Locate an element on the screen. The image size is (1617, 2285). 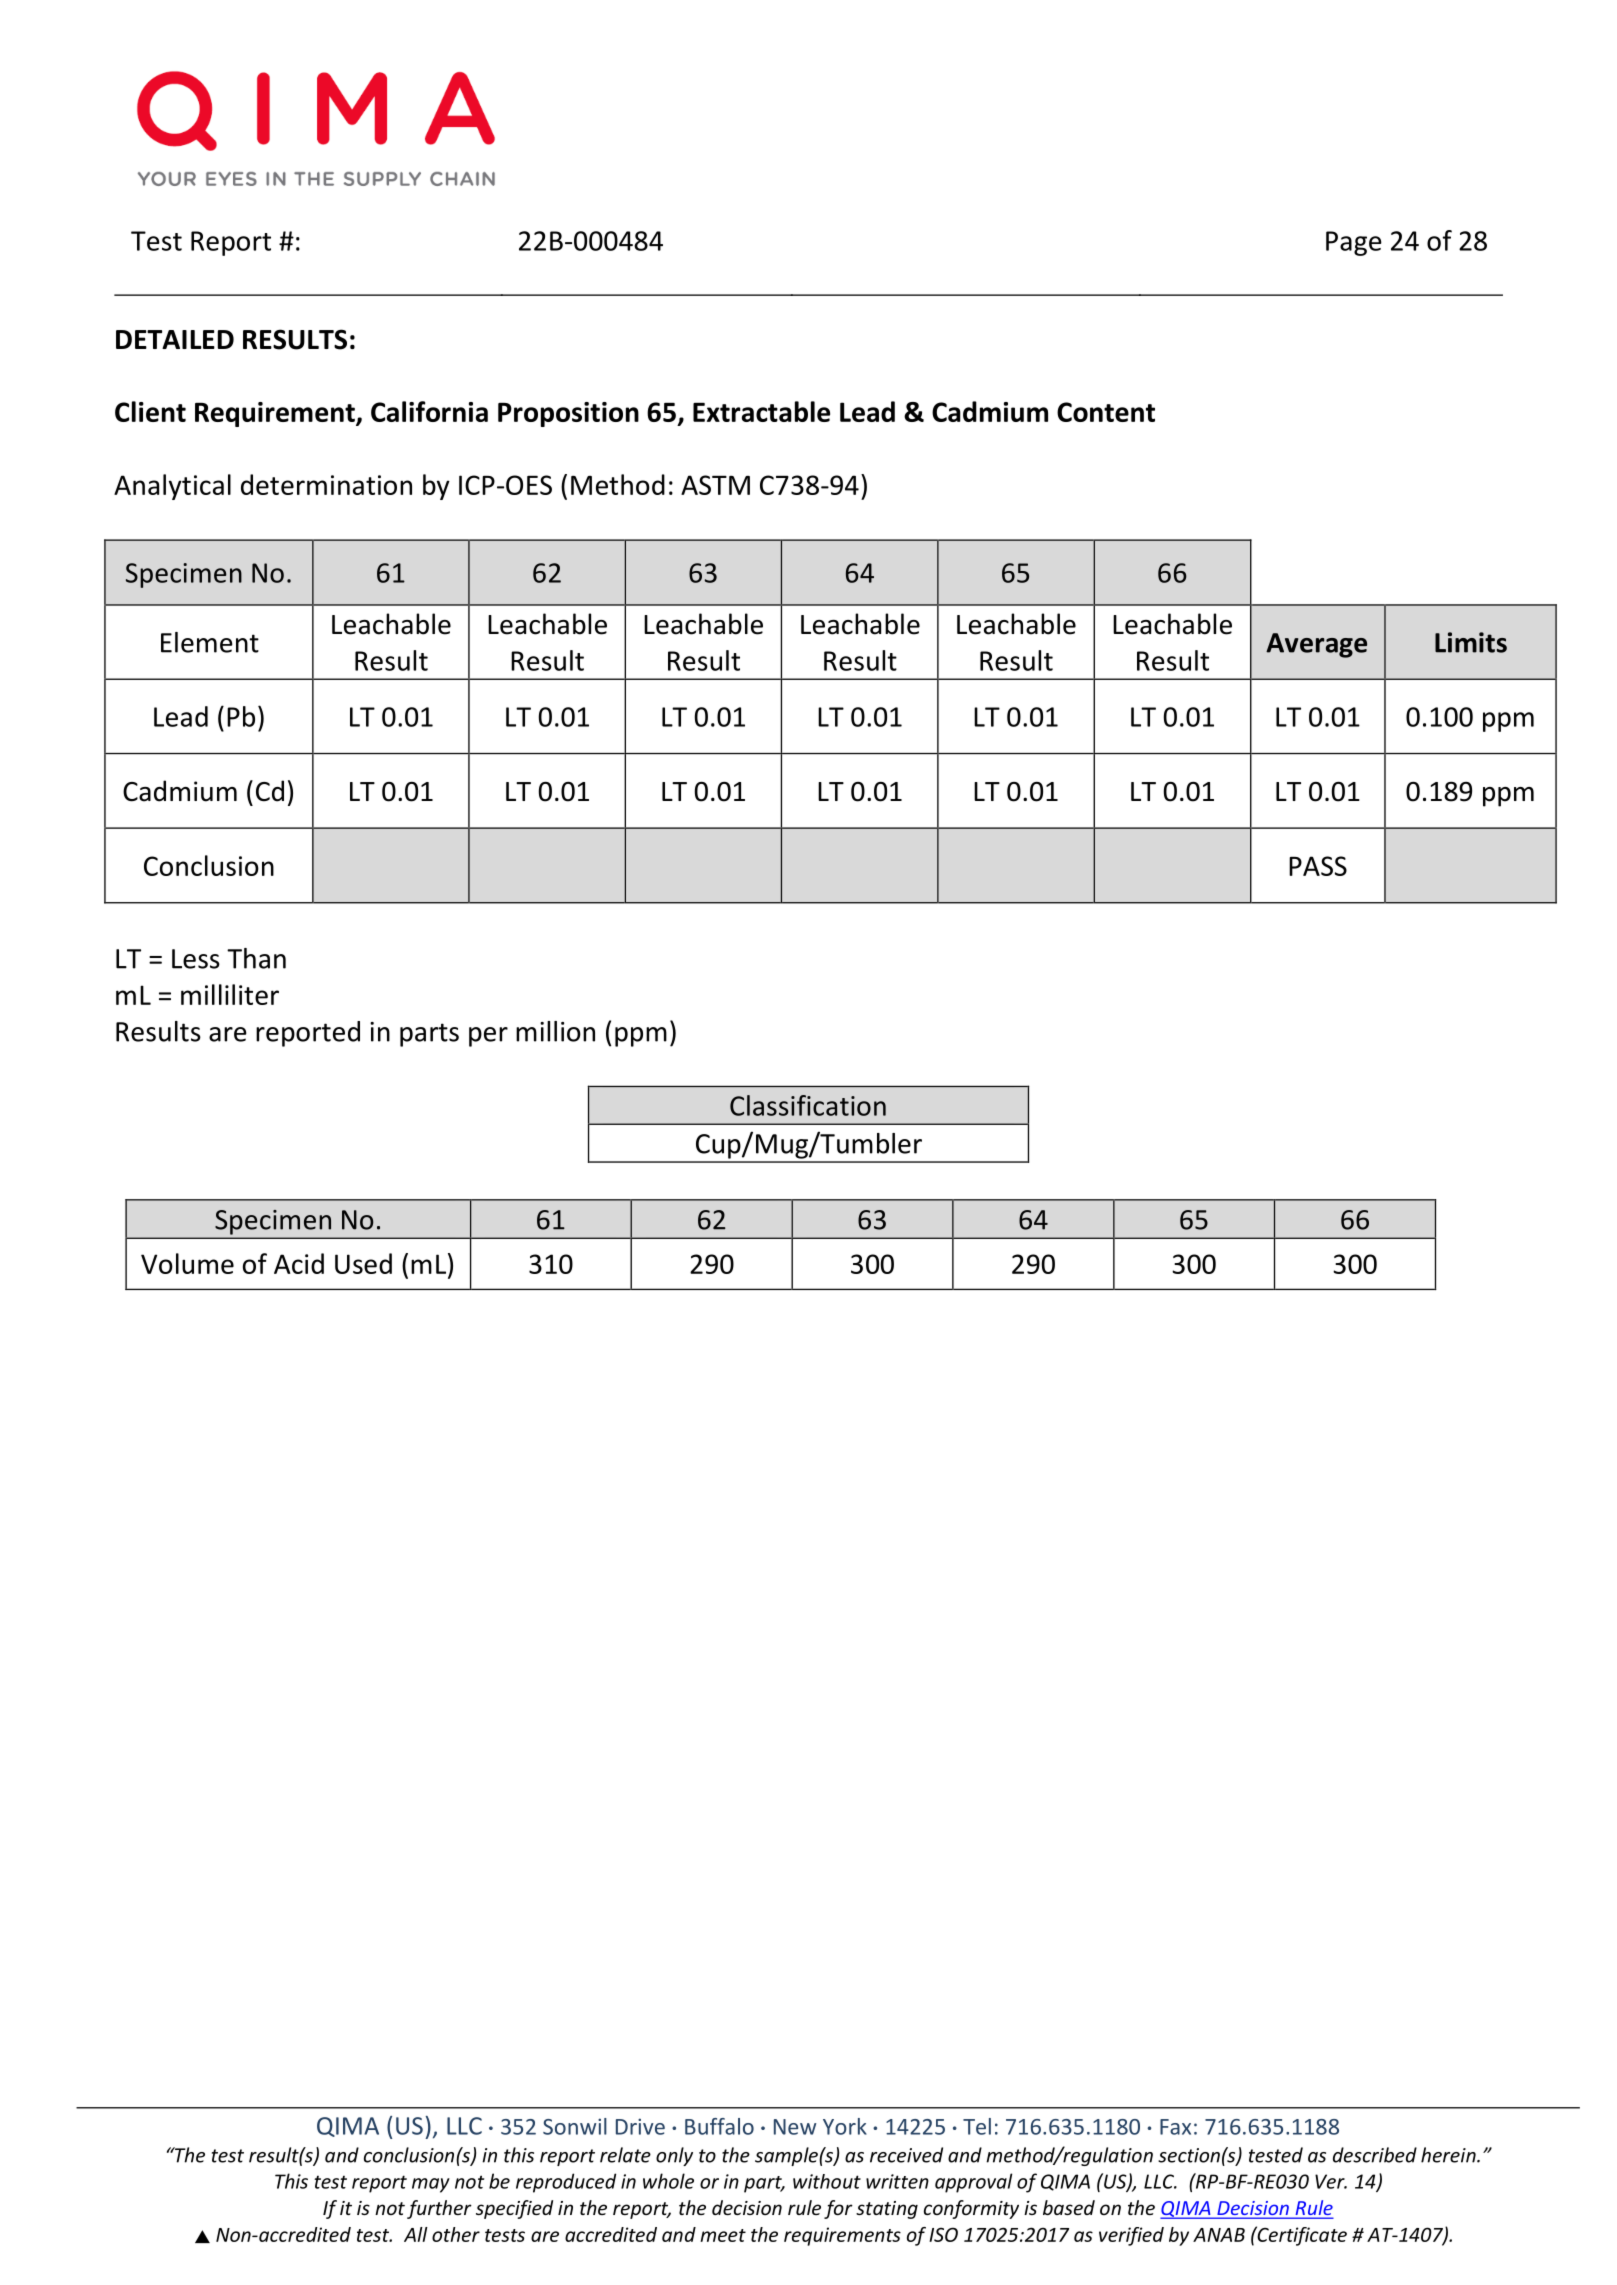
Extractable is located at coordinates (761, 411).
